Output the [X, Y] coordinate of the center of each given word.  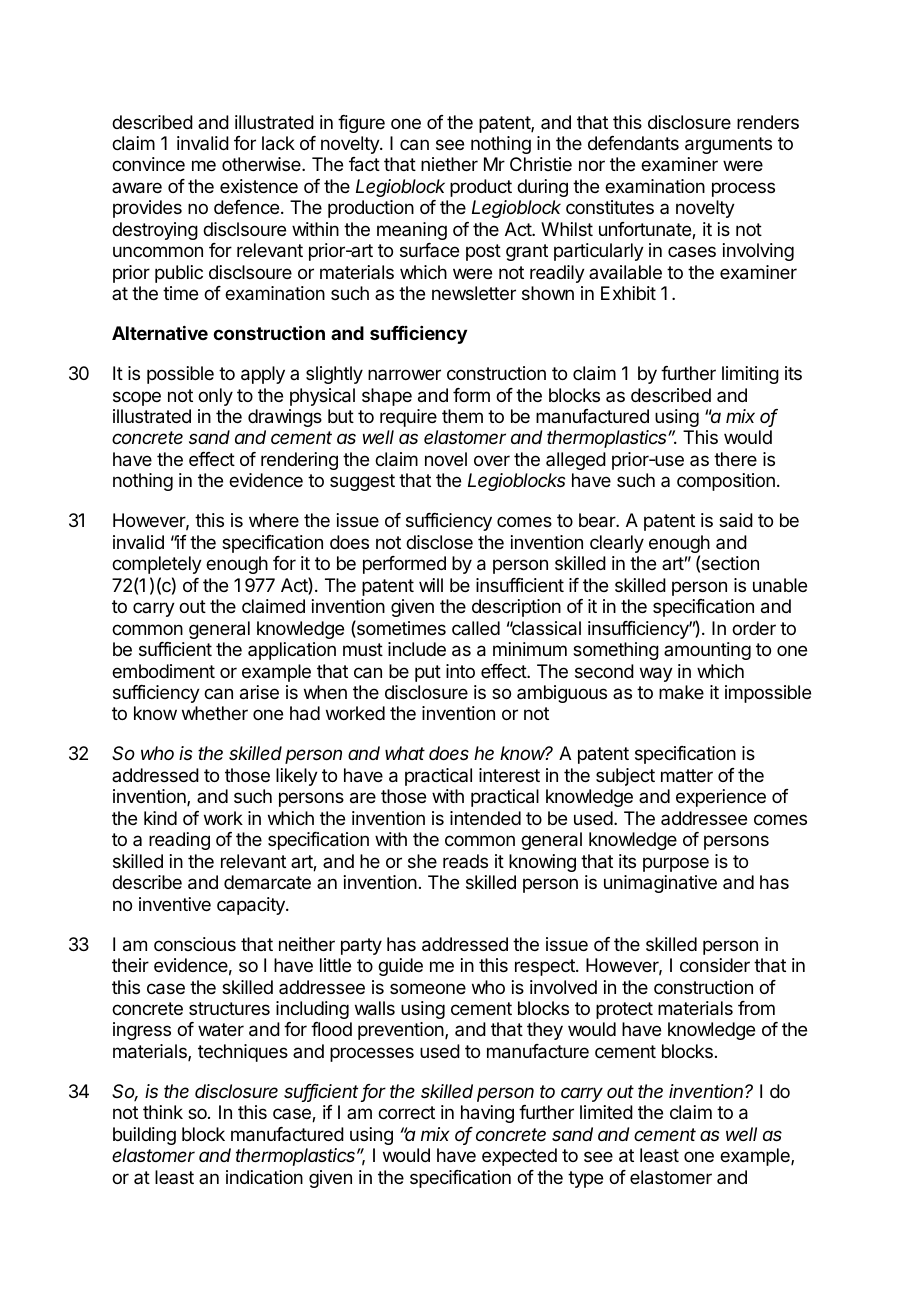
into [460, 671]
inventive [175, 904]
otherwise [262, 164]
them [462, 416]
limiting [750, 375]
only [215, 397]
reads [465, 861]
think [163, 1112]
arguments [728, 145]
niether [449, 164]
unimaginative [660, 884]
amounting [707, 651]
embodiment [163, 671]
